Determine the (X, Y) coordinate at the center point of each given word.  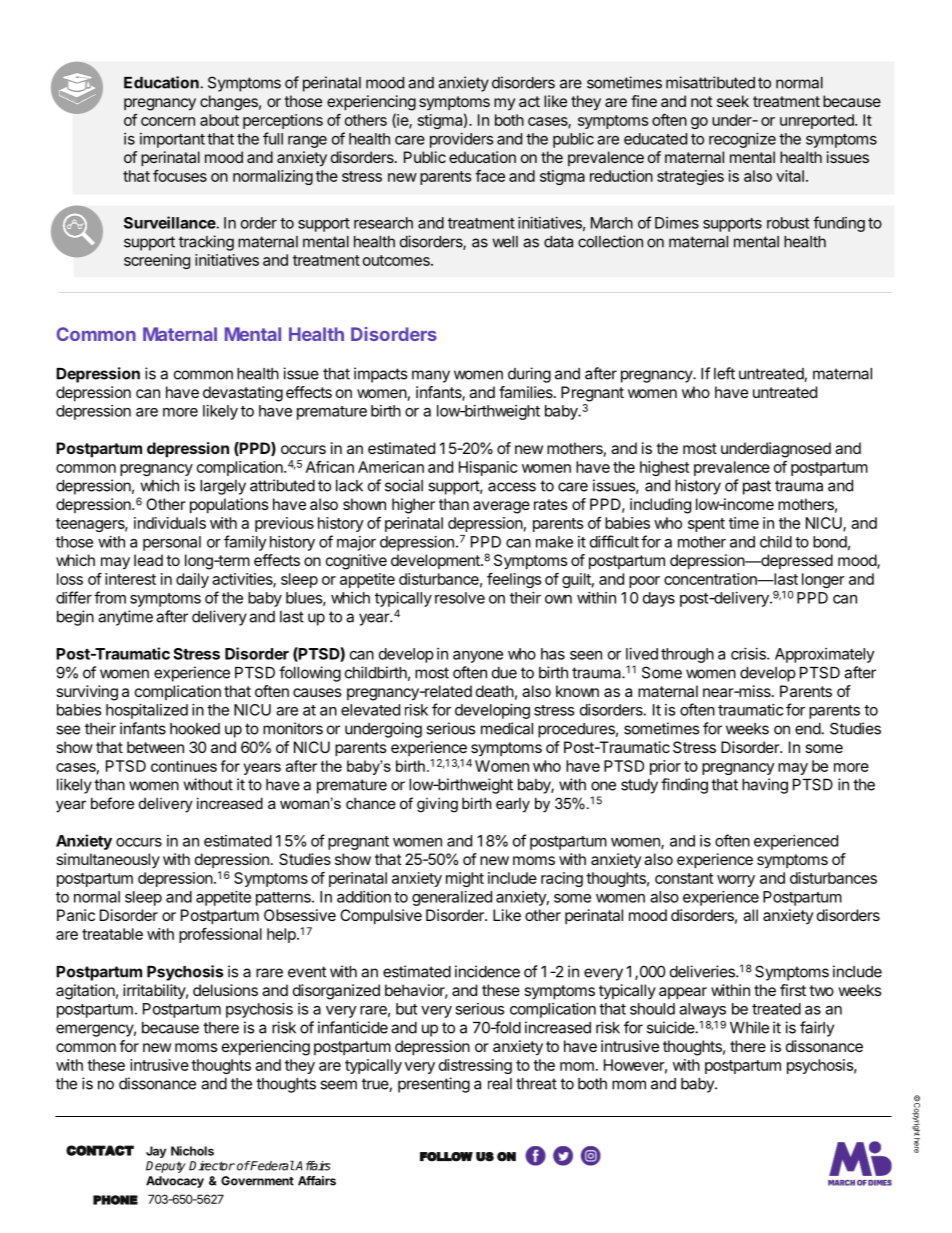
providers (461, 140)
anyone (478, 657)
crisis (749, 653)
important (172, 140)
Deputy (166, 1167)
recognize (742, 140)
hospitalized (147, 711)
